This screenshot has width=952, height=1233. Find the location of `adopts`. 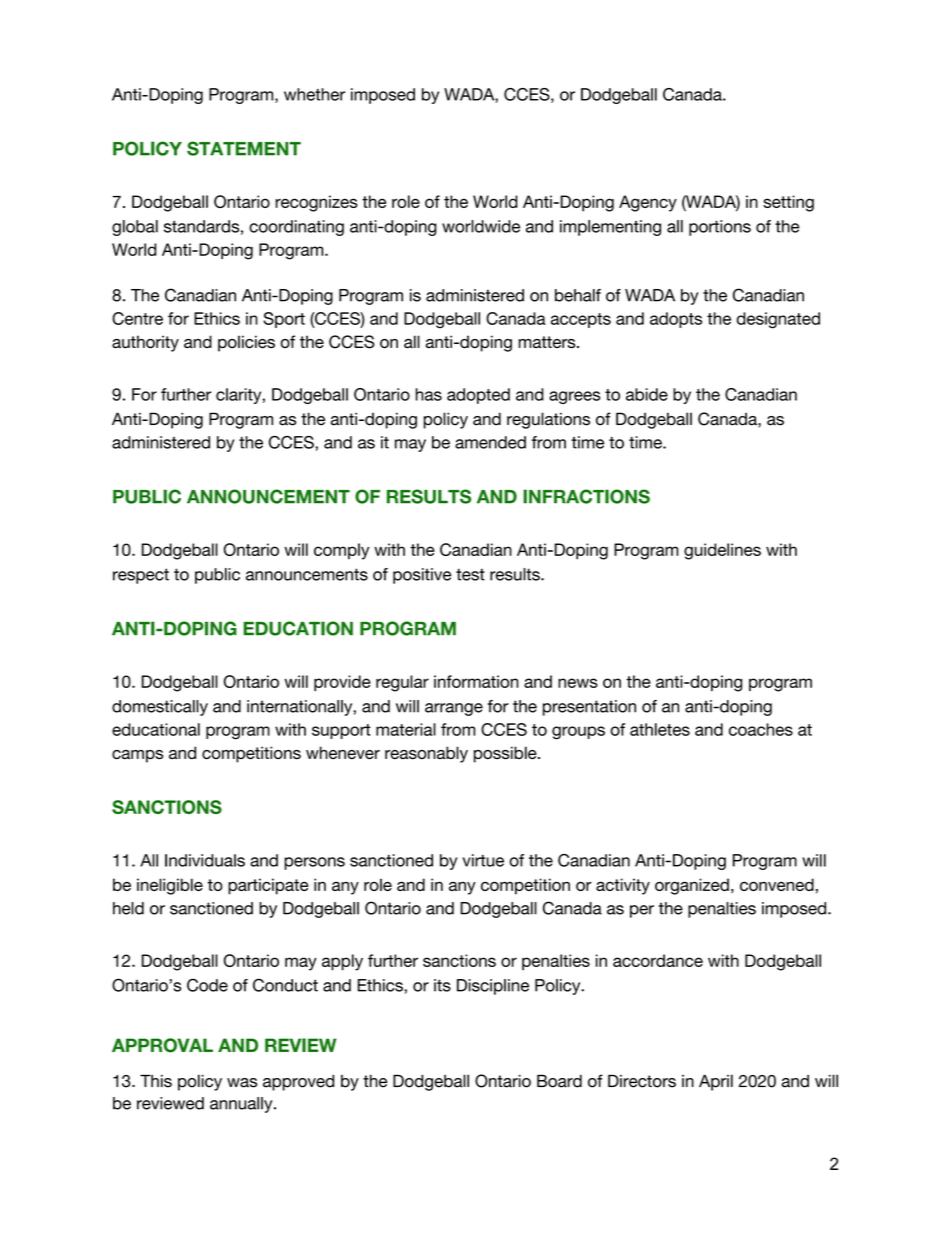

adopts is located at coordinates (676, 320).
